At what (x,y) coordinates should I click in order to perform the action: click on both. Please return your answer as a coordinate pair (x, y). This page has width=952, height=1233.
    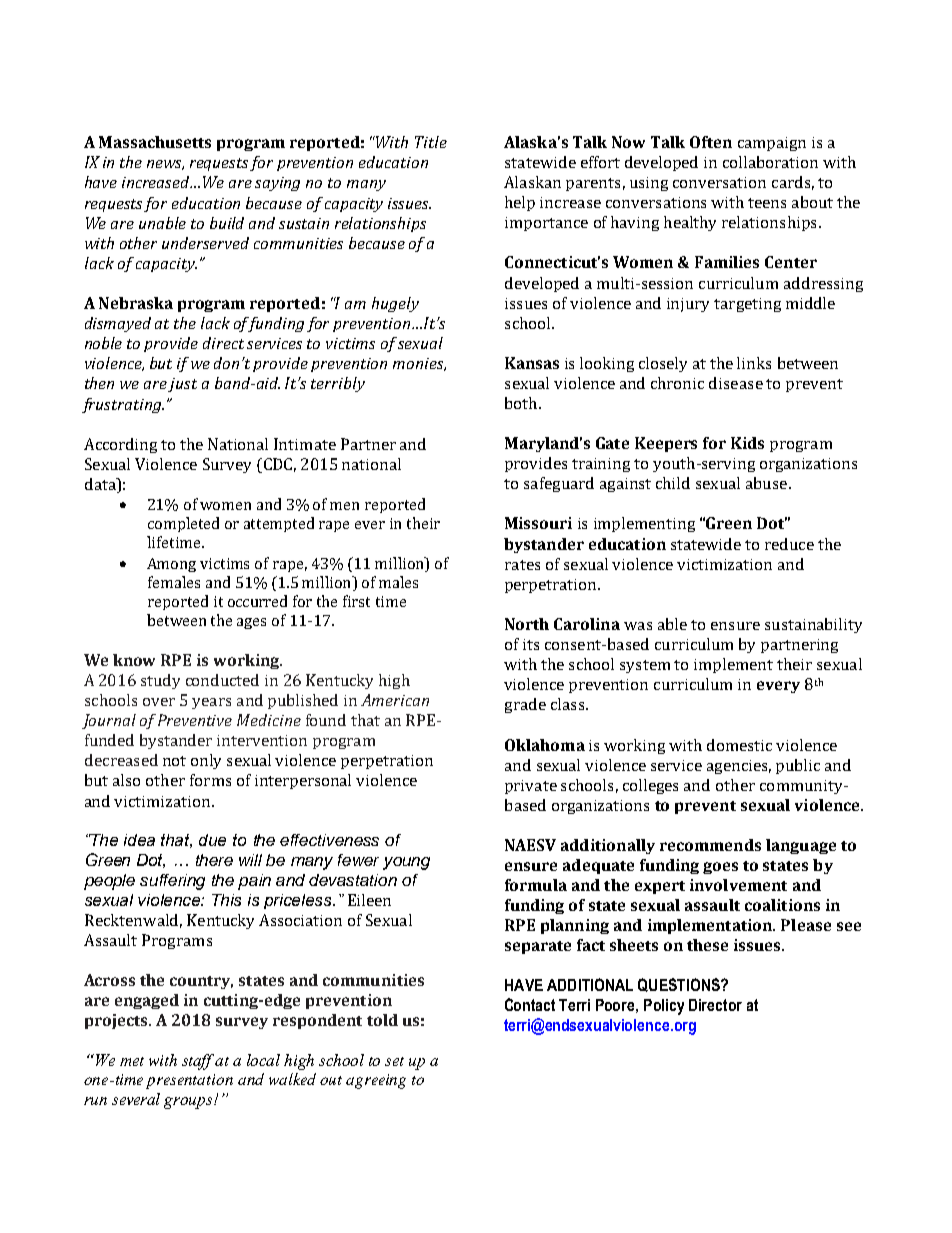
    Looking at the image, I should click on (522, 403).
